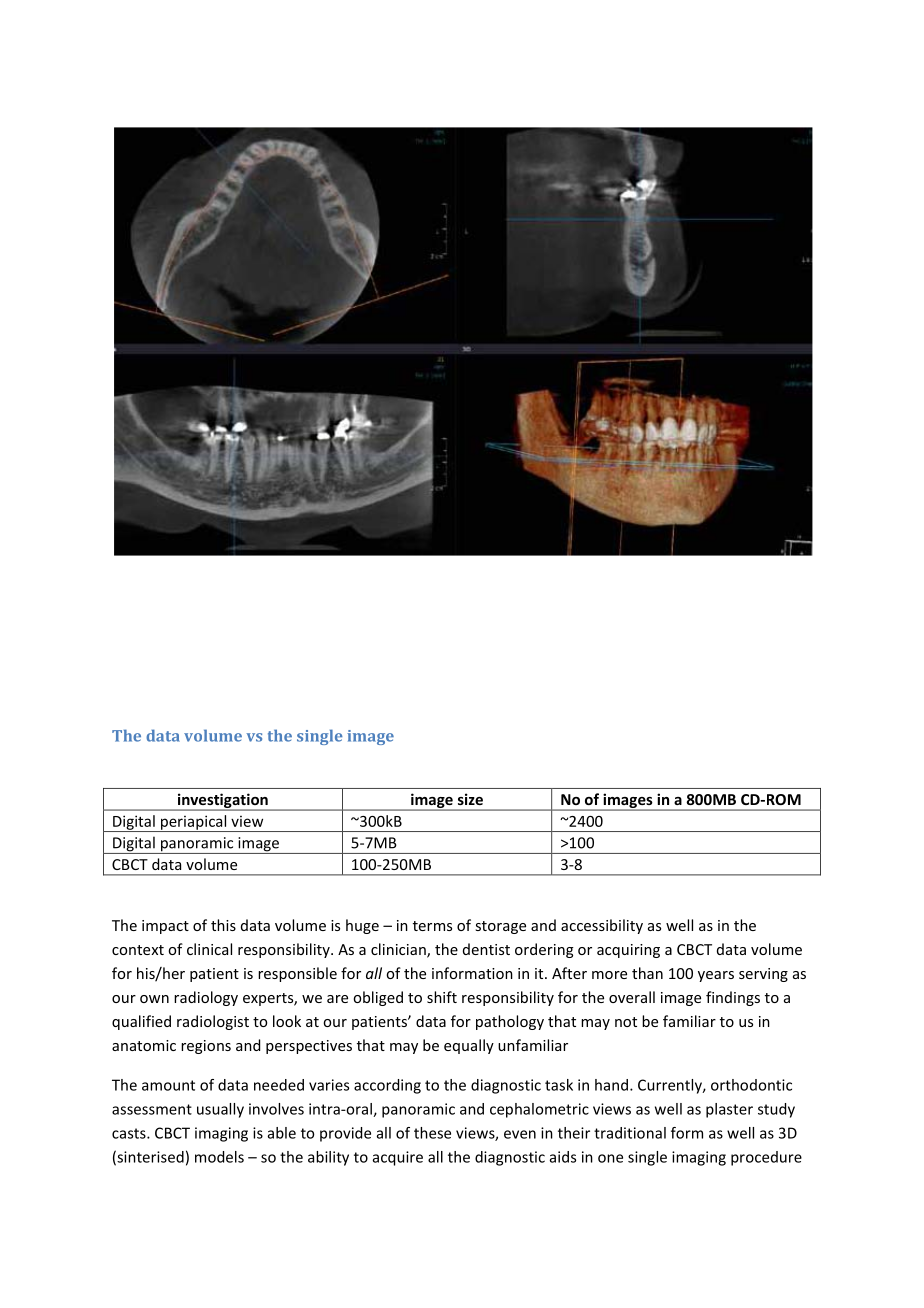  Describe the element at coordinates (602, 926) in the screenshot. I see `accessibility` at that location.
